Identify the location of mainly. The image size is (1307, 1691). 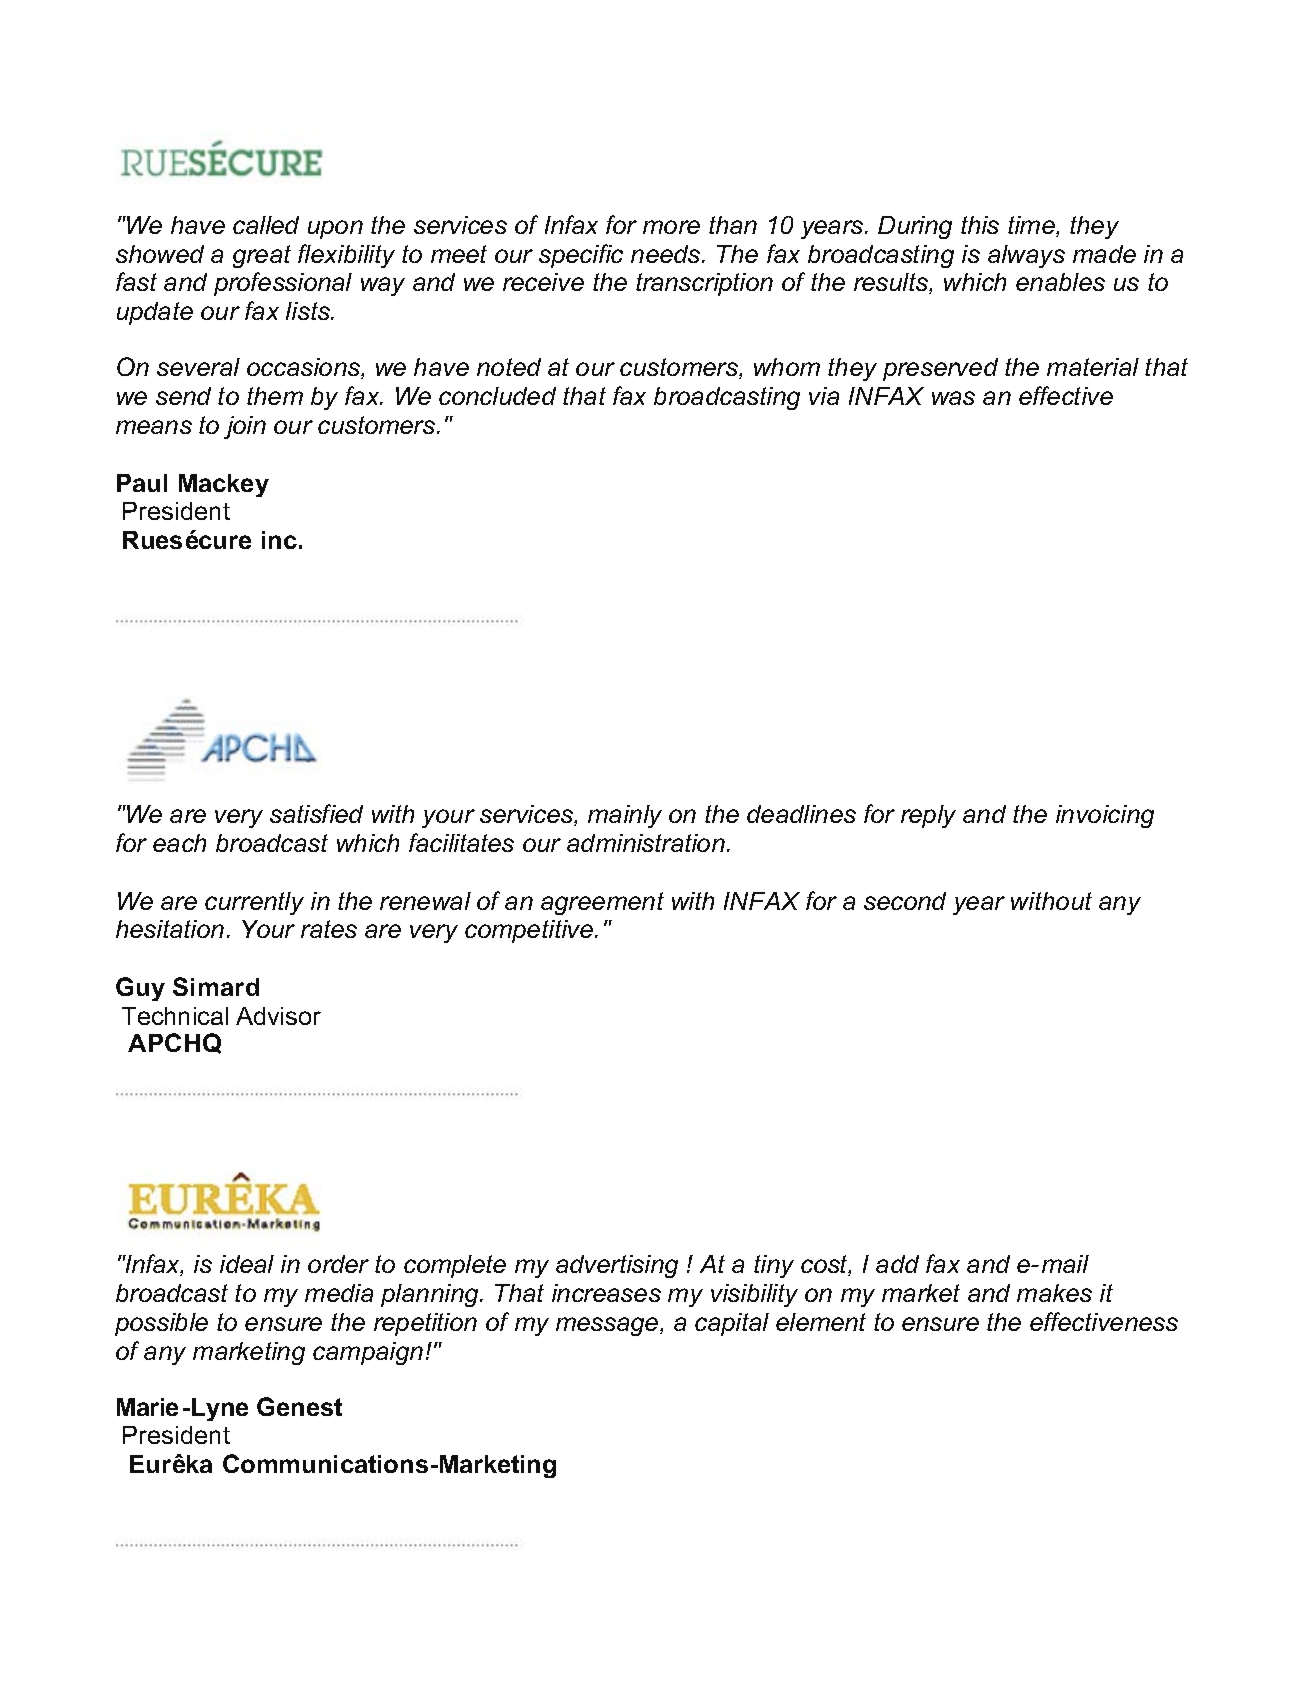
(625, 816).
